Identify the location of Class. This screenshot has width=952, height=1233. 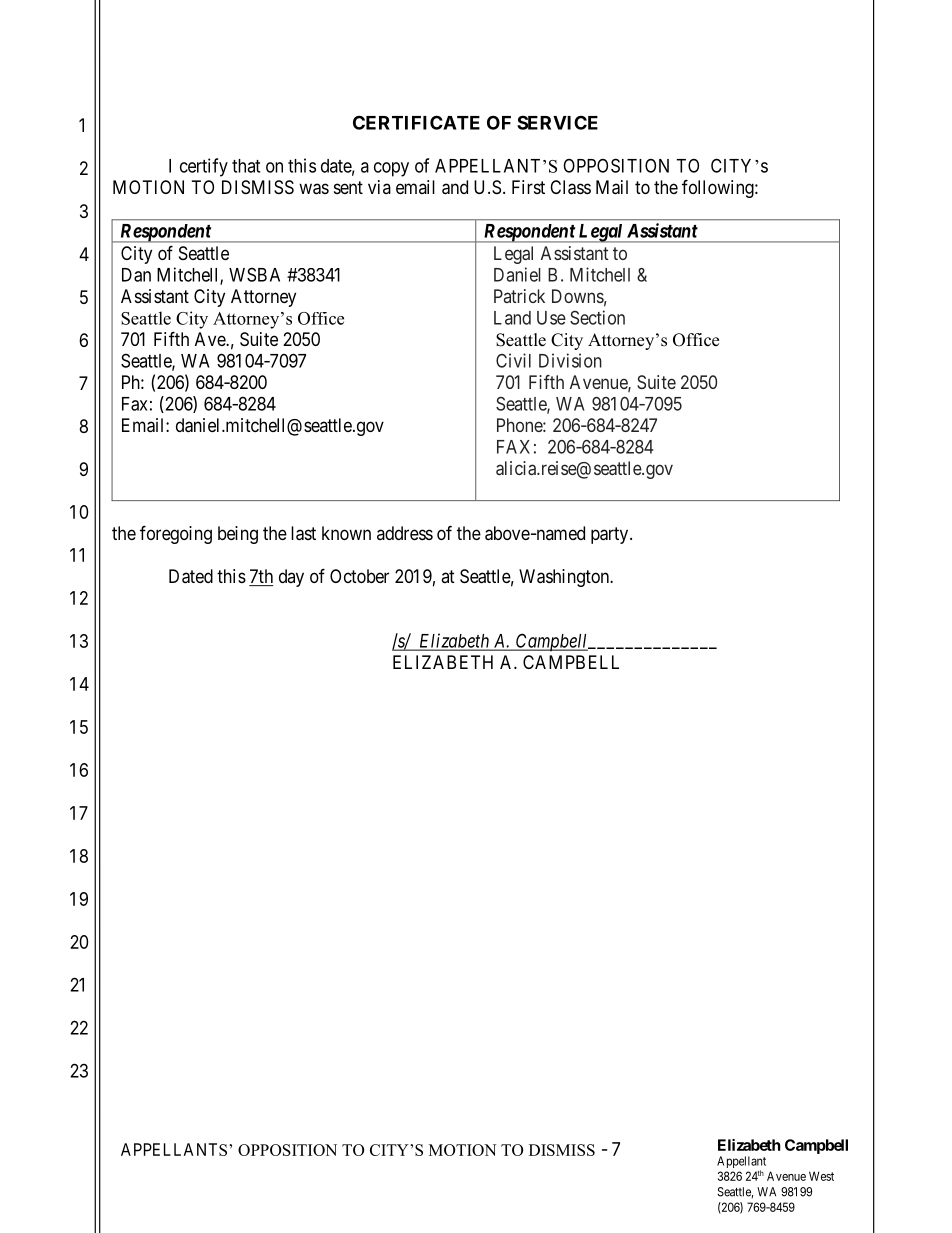
(570, 187).
